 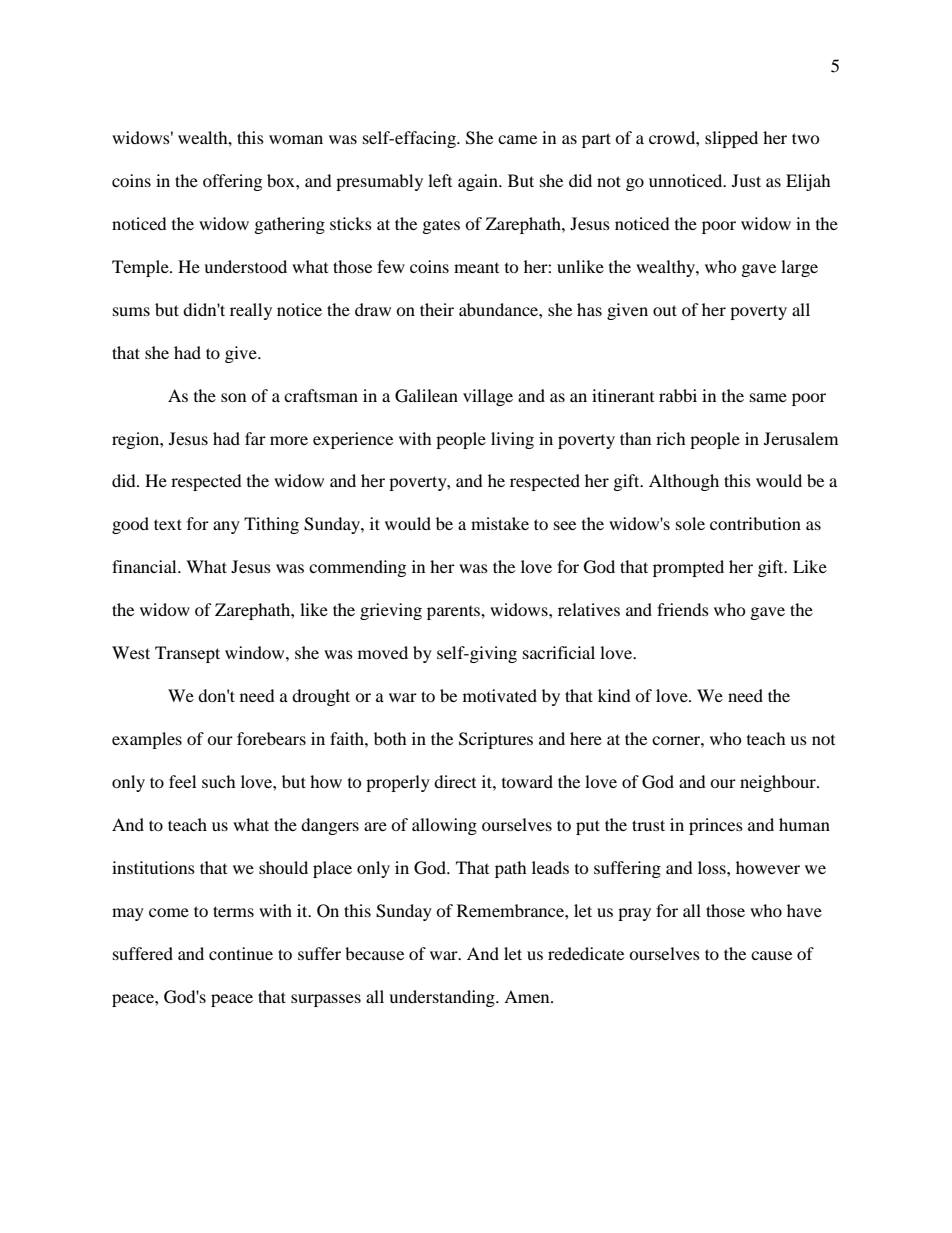 I want to click on same, so click(x=768, y=397).
